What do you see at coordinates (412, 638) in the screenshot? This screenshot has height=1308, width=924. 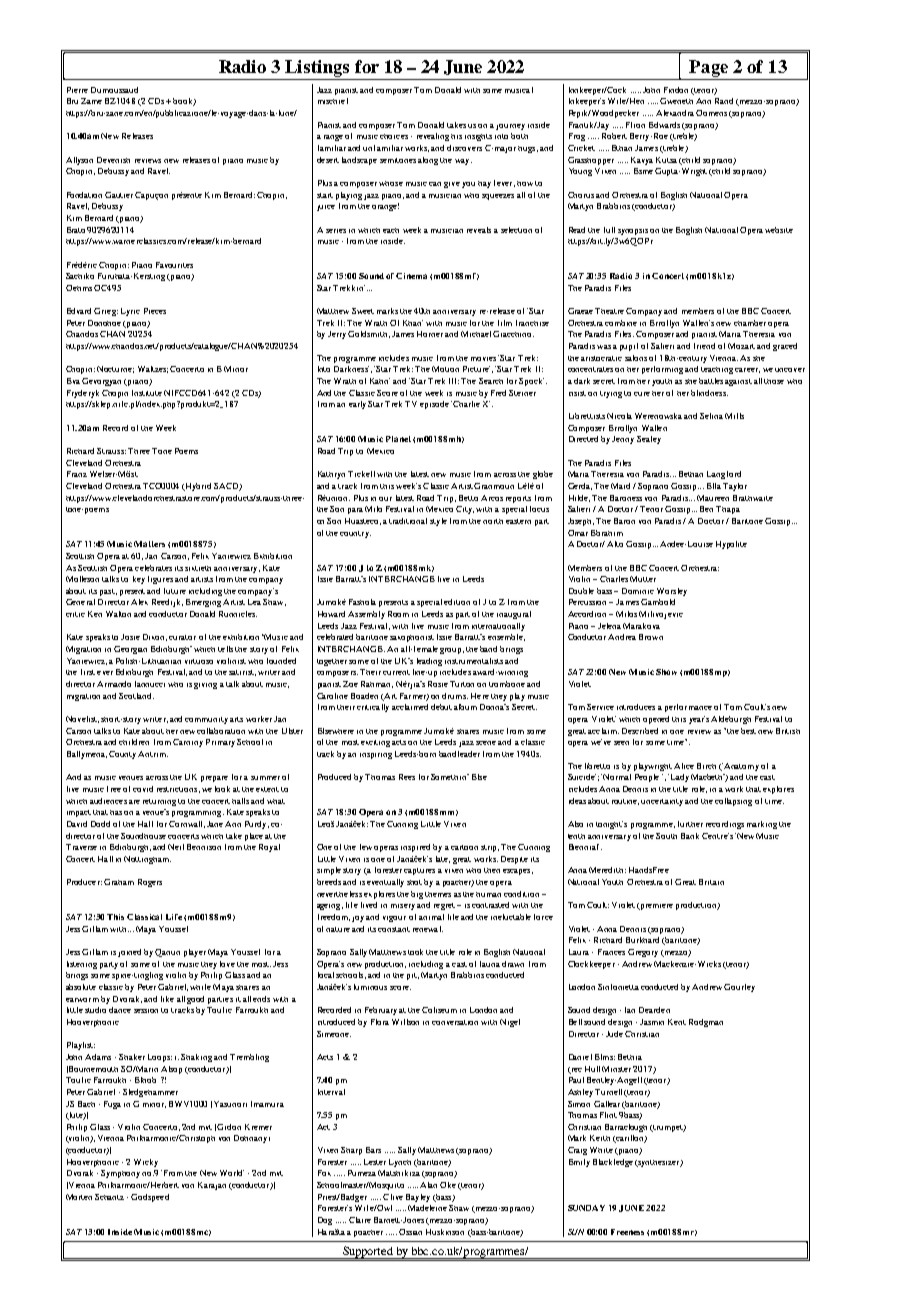 I see `saxophonist` at bounding box center [412, 638].
